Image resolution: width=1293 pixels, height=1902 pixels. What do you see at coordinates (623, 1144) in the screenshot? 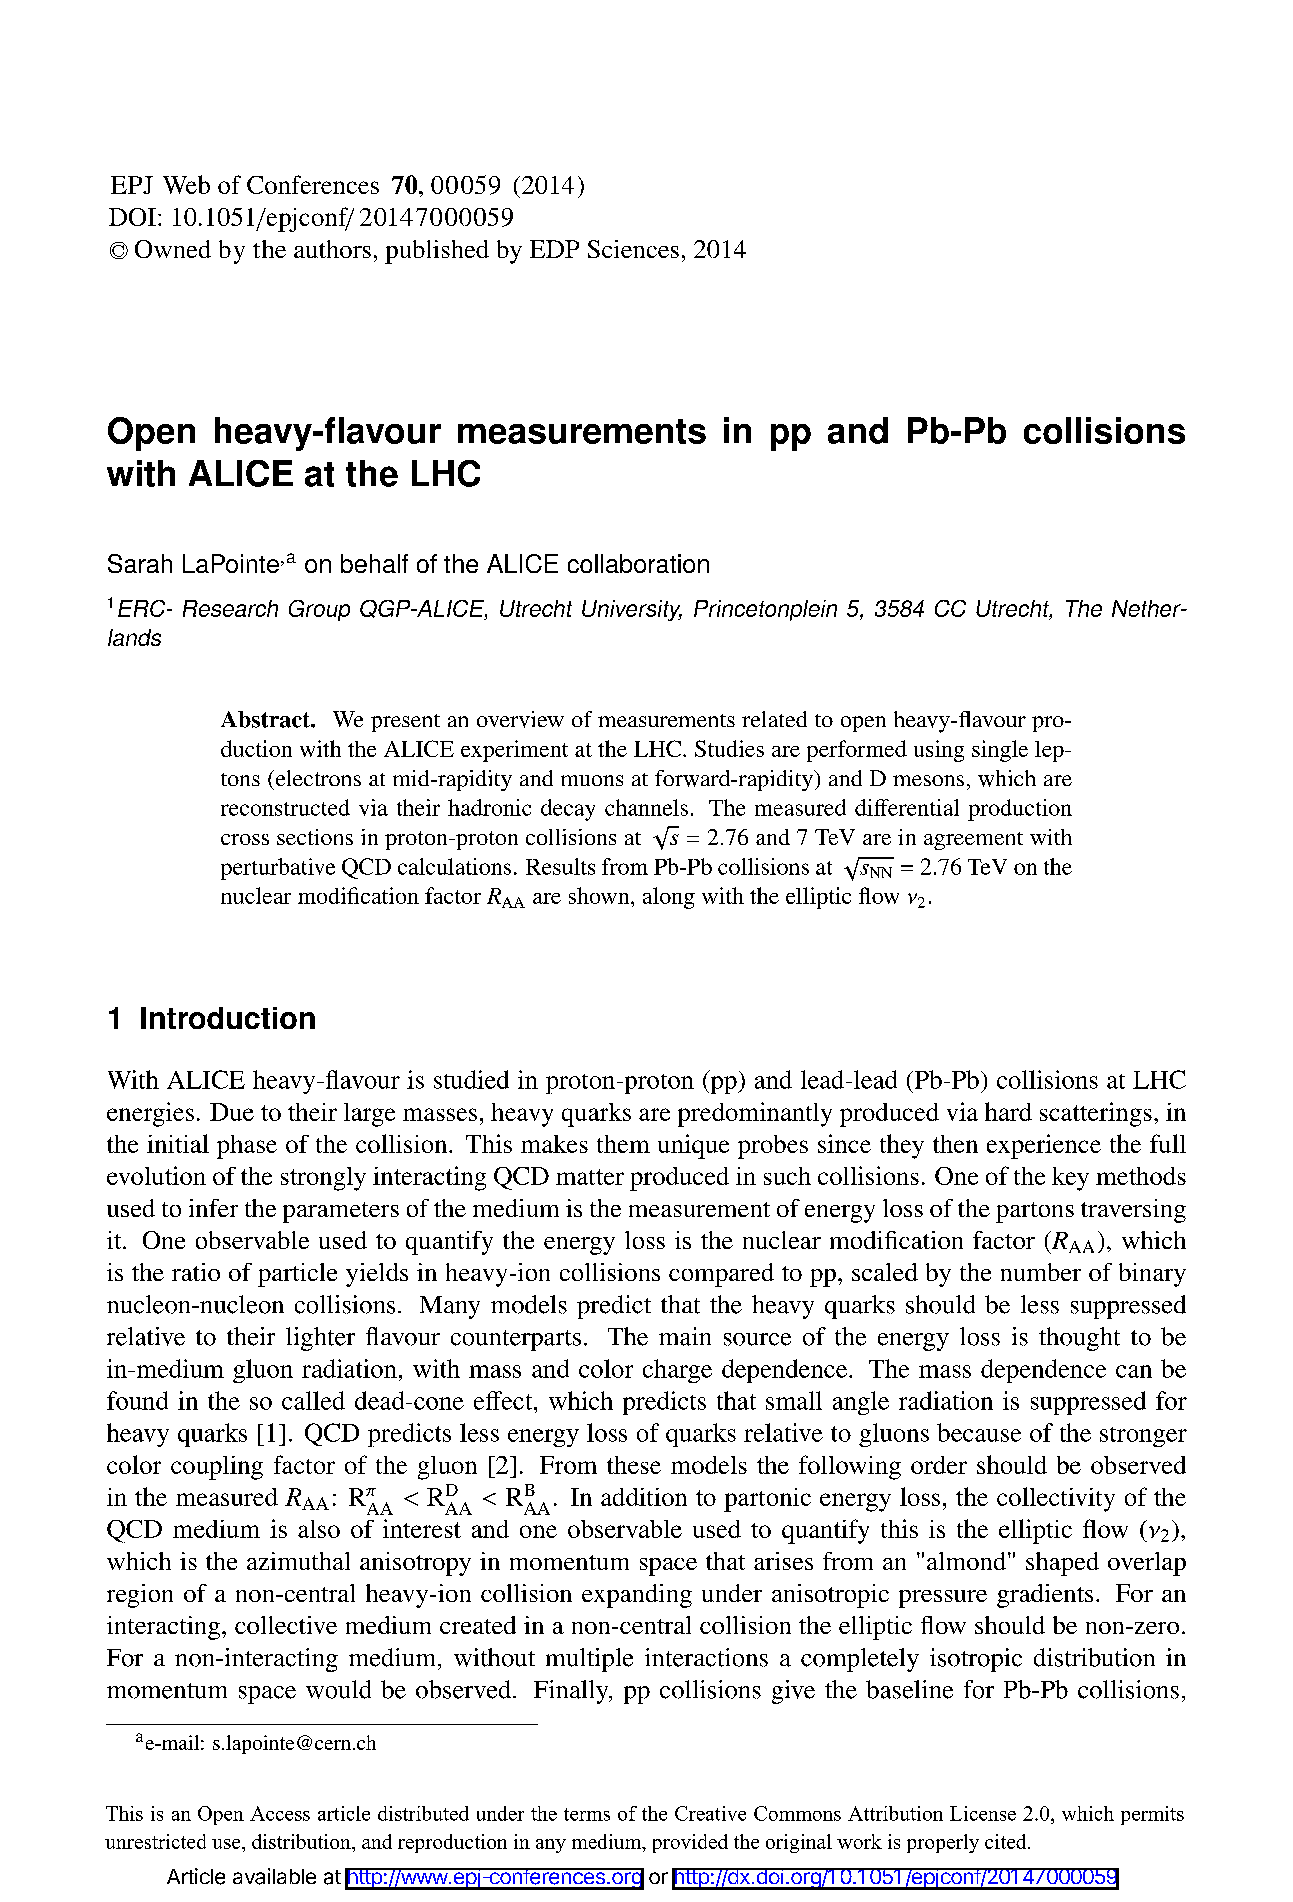
I see `them` at bounding box center [623, 1144].
